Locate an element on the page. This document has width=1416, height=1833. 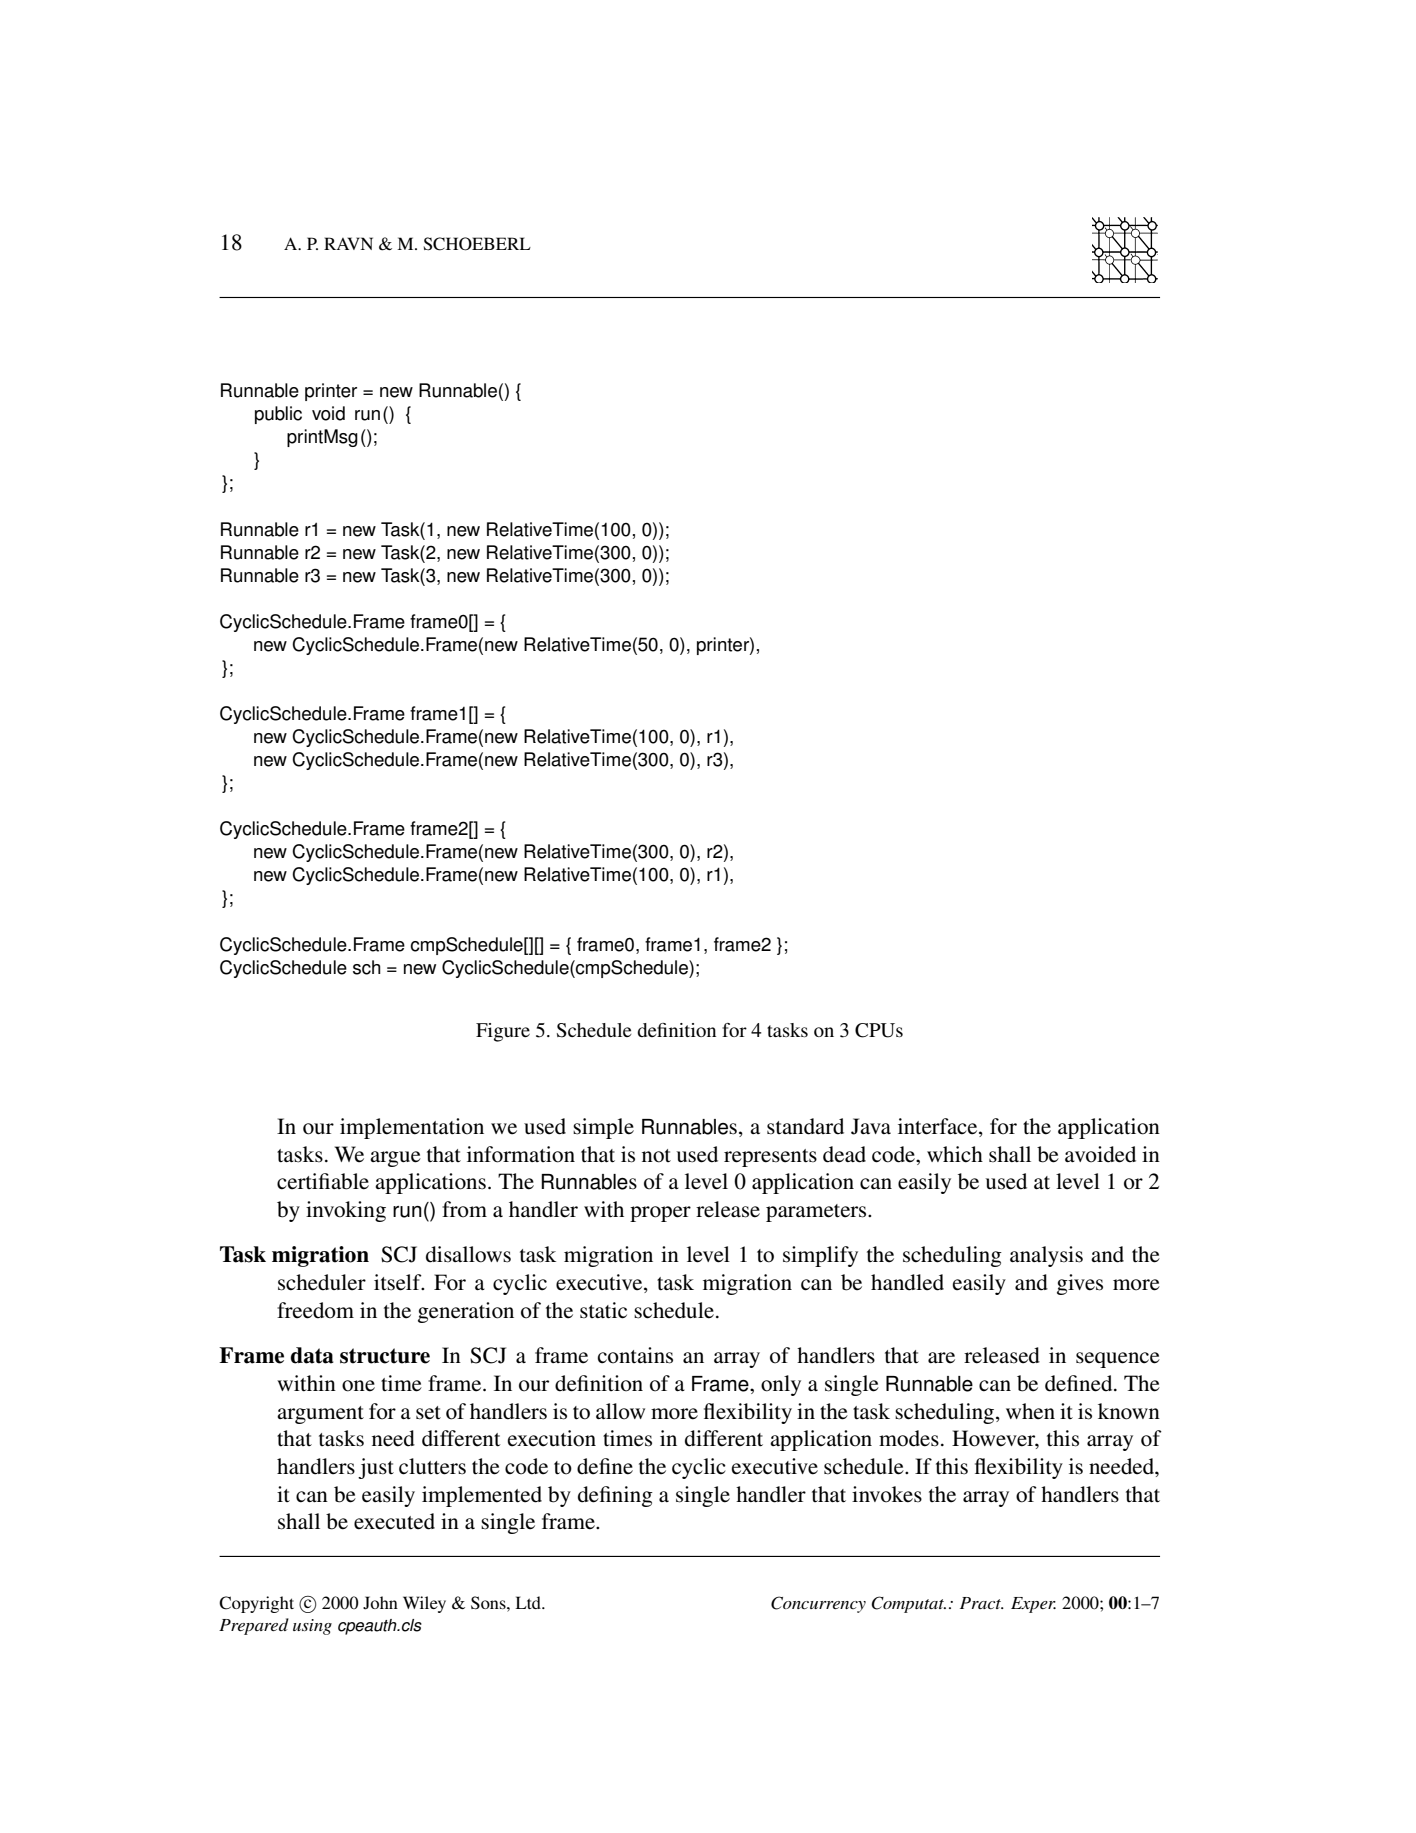
structure is located at coordinates (385, 1356).
